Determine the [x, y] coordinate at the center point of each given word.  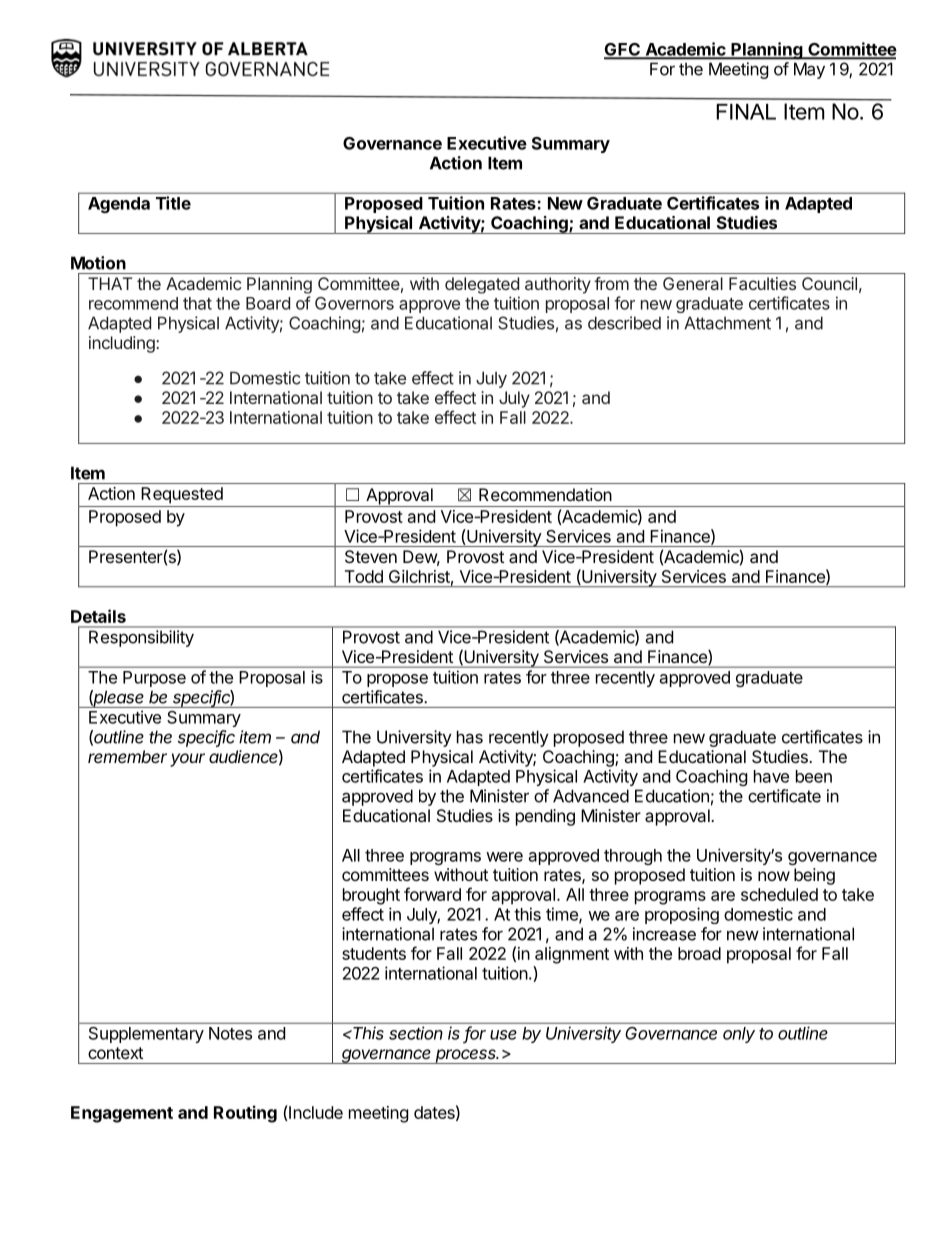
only [739, 1035]
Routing [245, 1114]
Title [173, 203]
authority [558, 285]
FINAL [746, 112]
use [503, 1035]
